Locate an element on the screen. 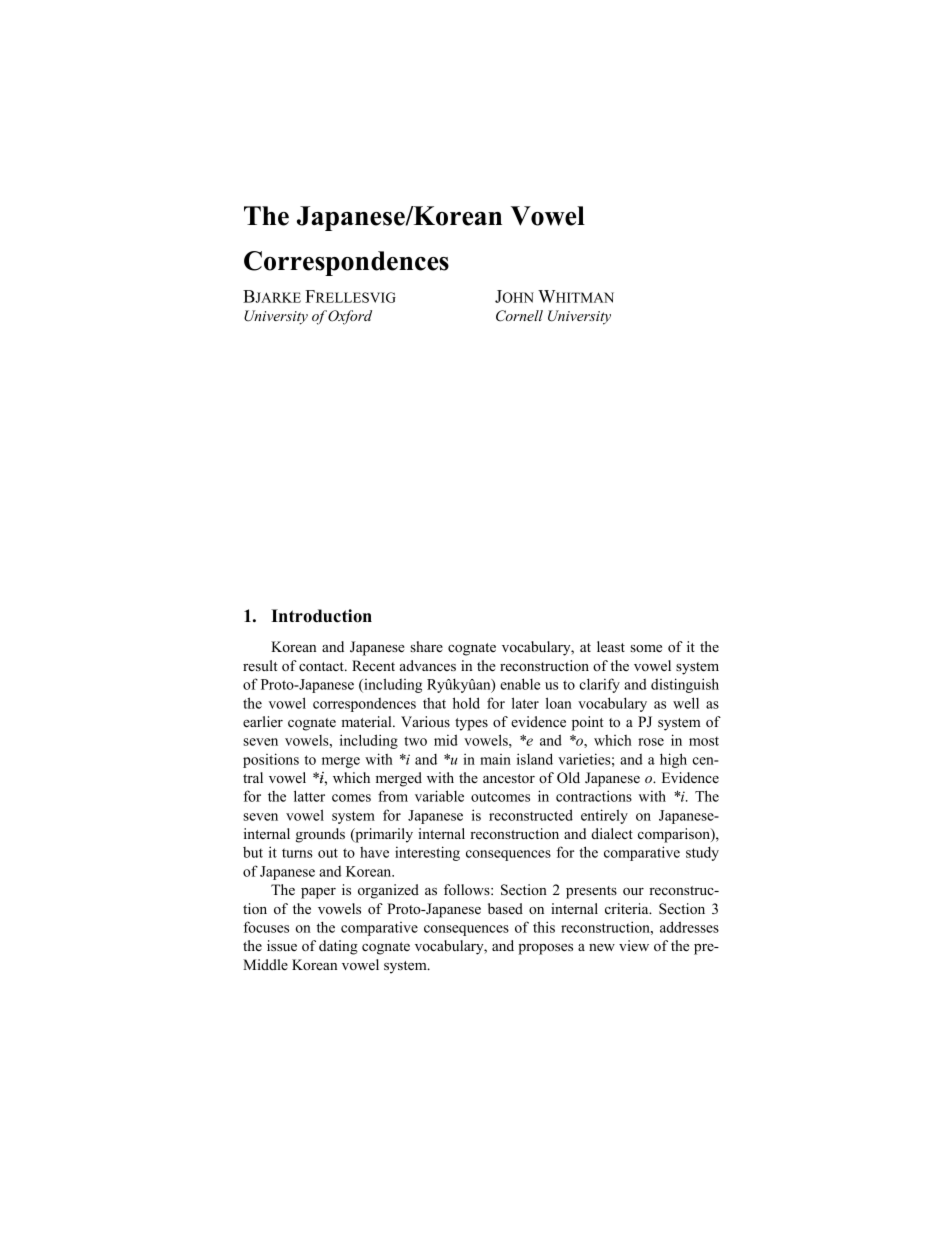  view is located at coordinates (634, 945).
